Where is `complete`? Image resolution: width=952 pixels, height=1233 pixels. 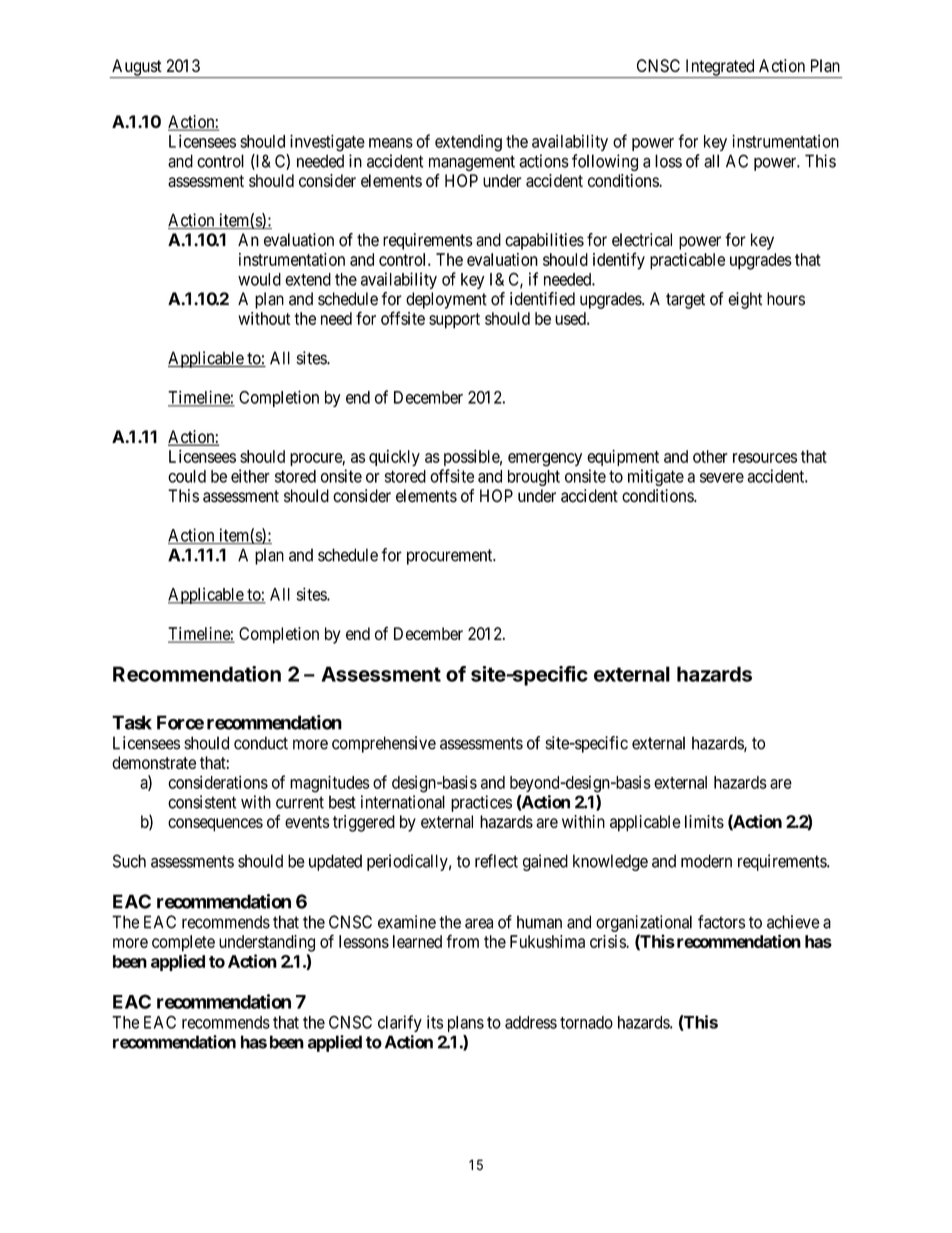 complete is located at coordinates (183, 943).
